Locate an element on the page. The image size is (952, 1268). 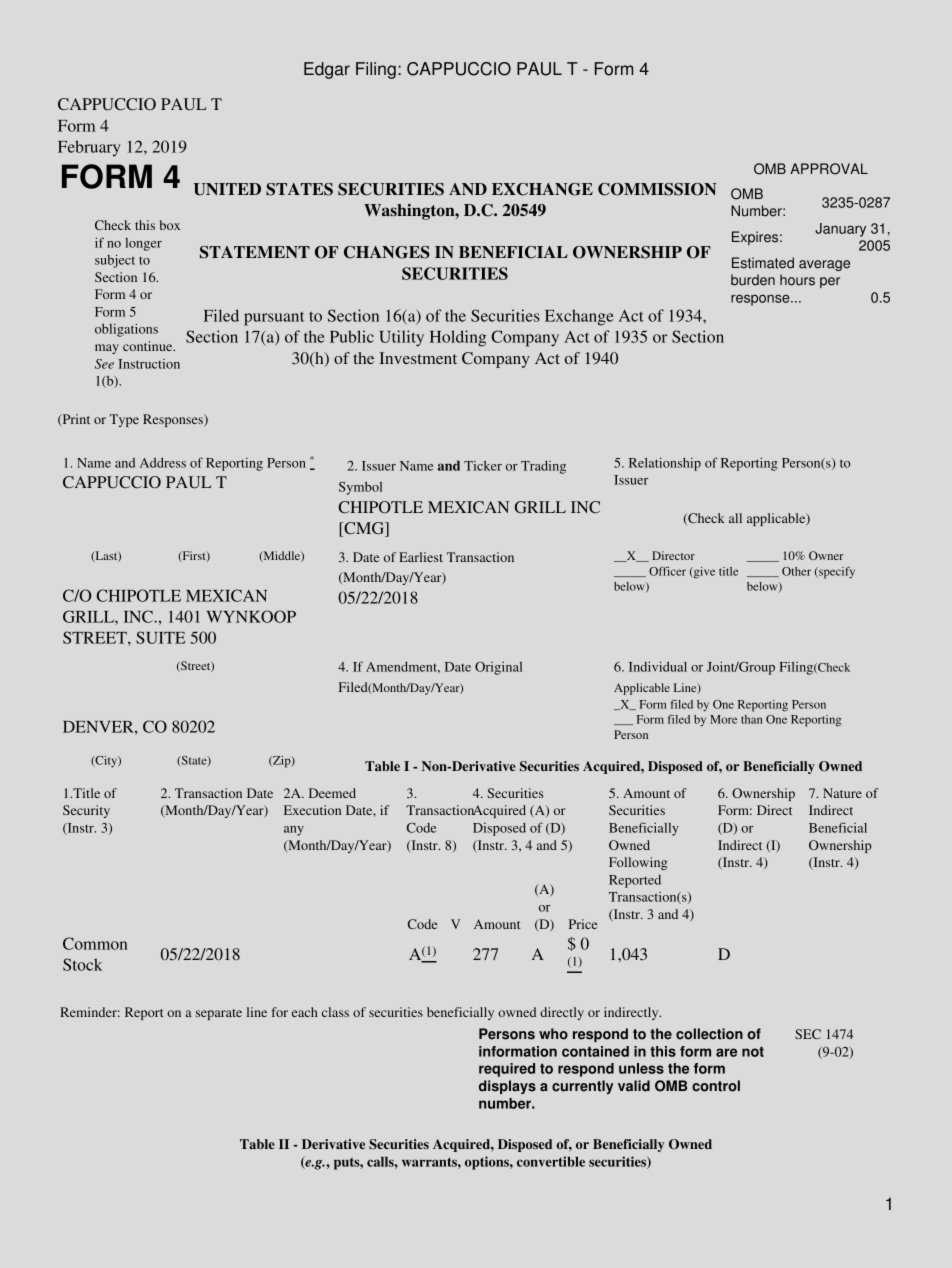
Edgar is located at coordinates (327, 70).
